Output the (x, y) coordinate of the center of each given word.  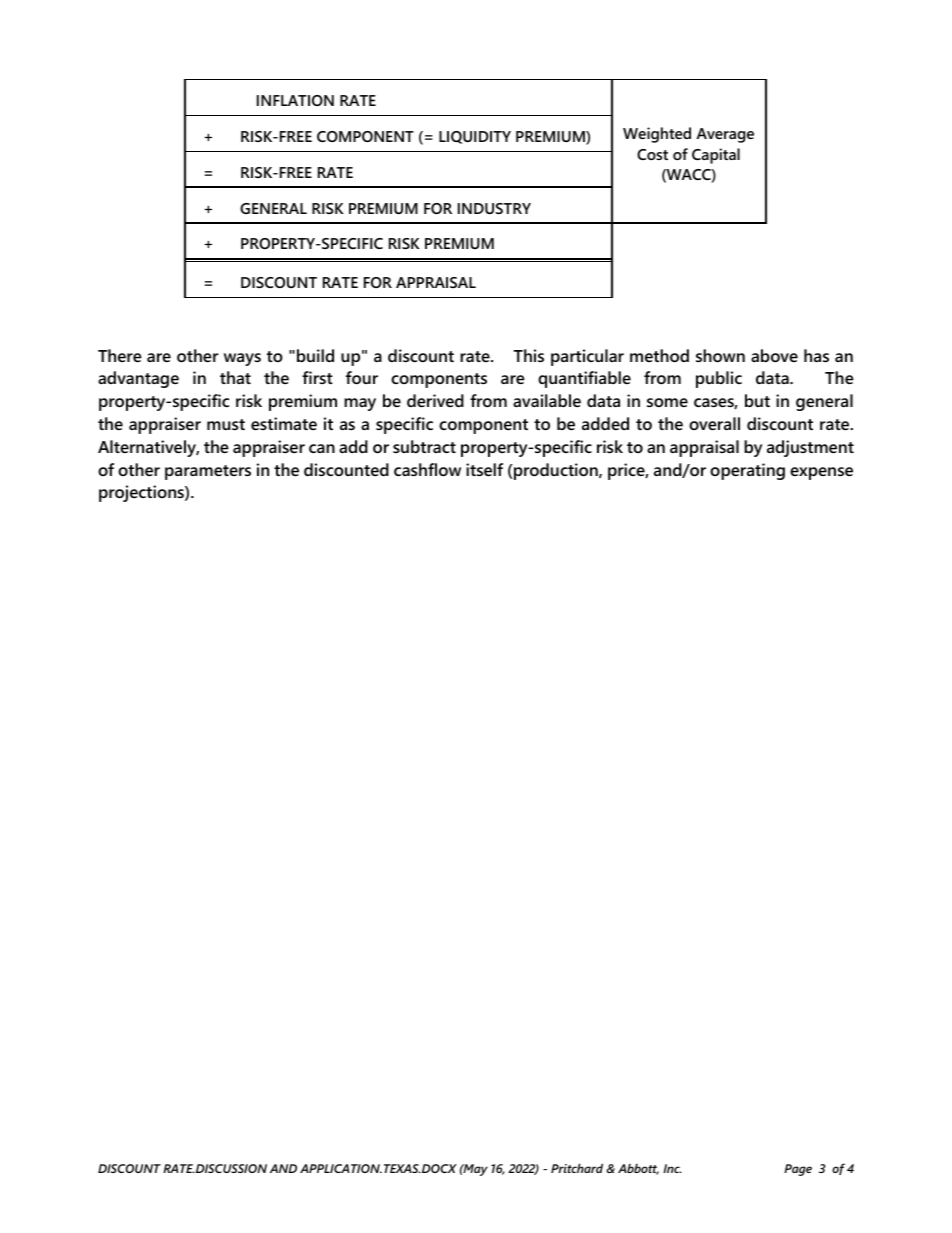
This (528, 355)
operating (747, 471)
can (322, 448)
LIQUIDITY (475, 137)
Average (725, 135)
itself (484, 469)
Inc (672, 1168)
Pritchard (577, 1168)
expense (821, 473)
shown (720, 355)
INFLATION (295, 100)
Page (798, 1170)
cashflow (427, 469)
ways (242, 359)
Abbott (638, 1169)
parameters (208, 472)
